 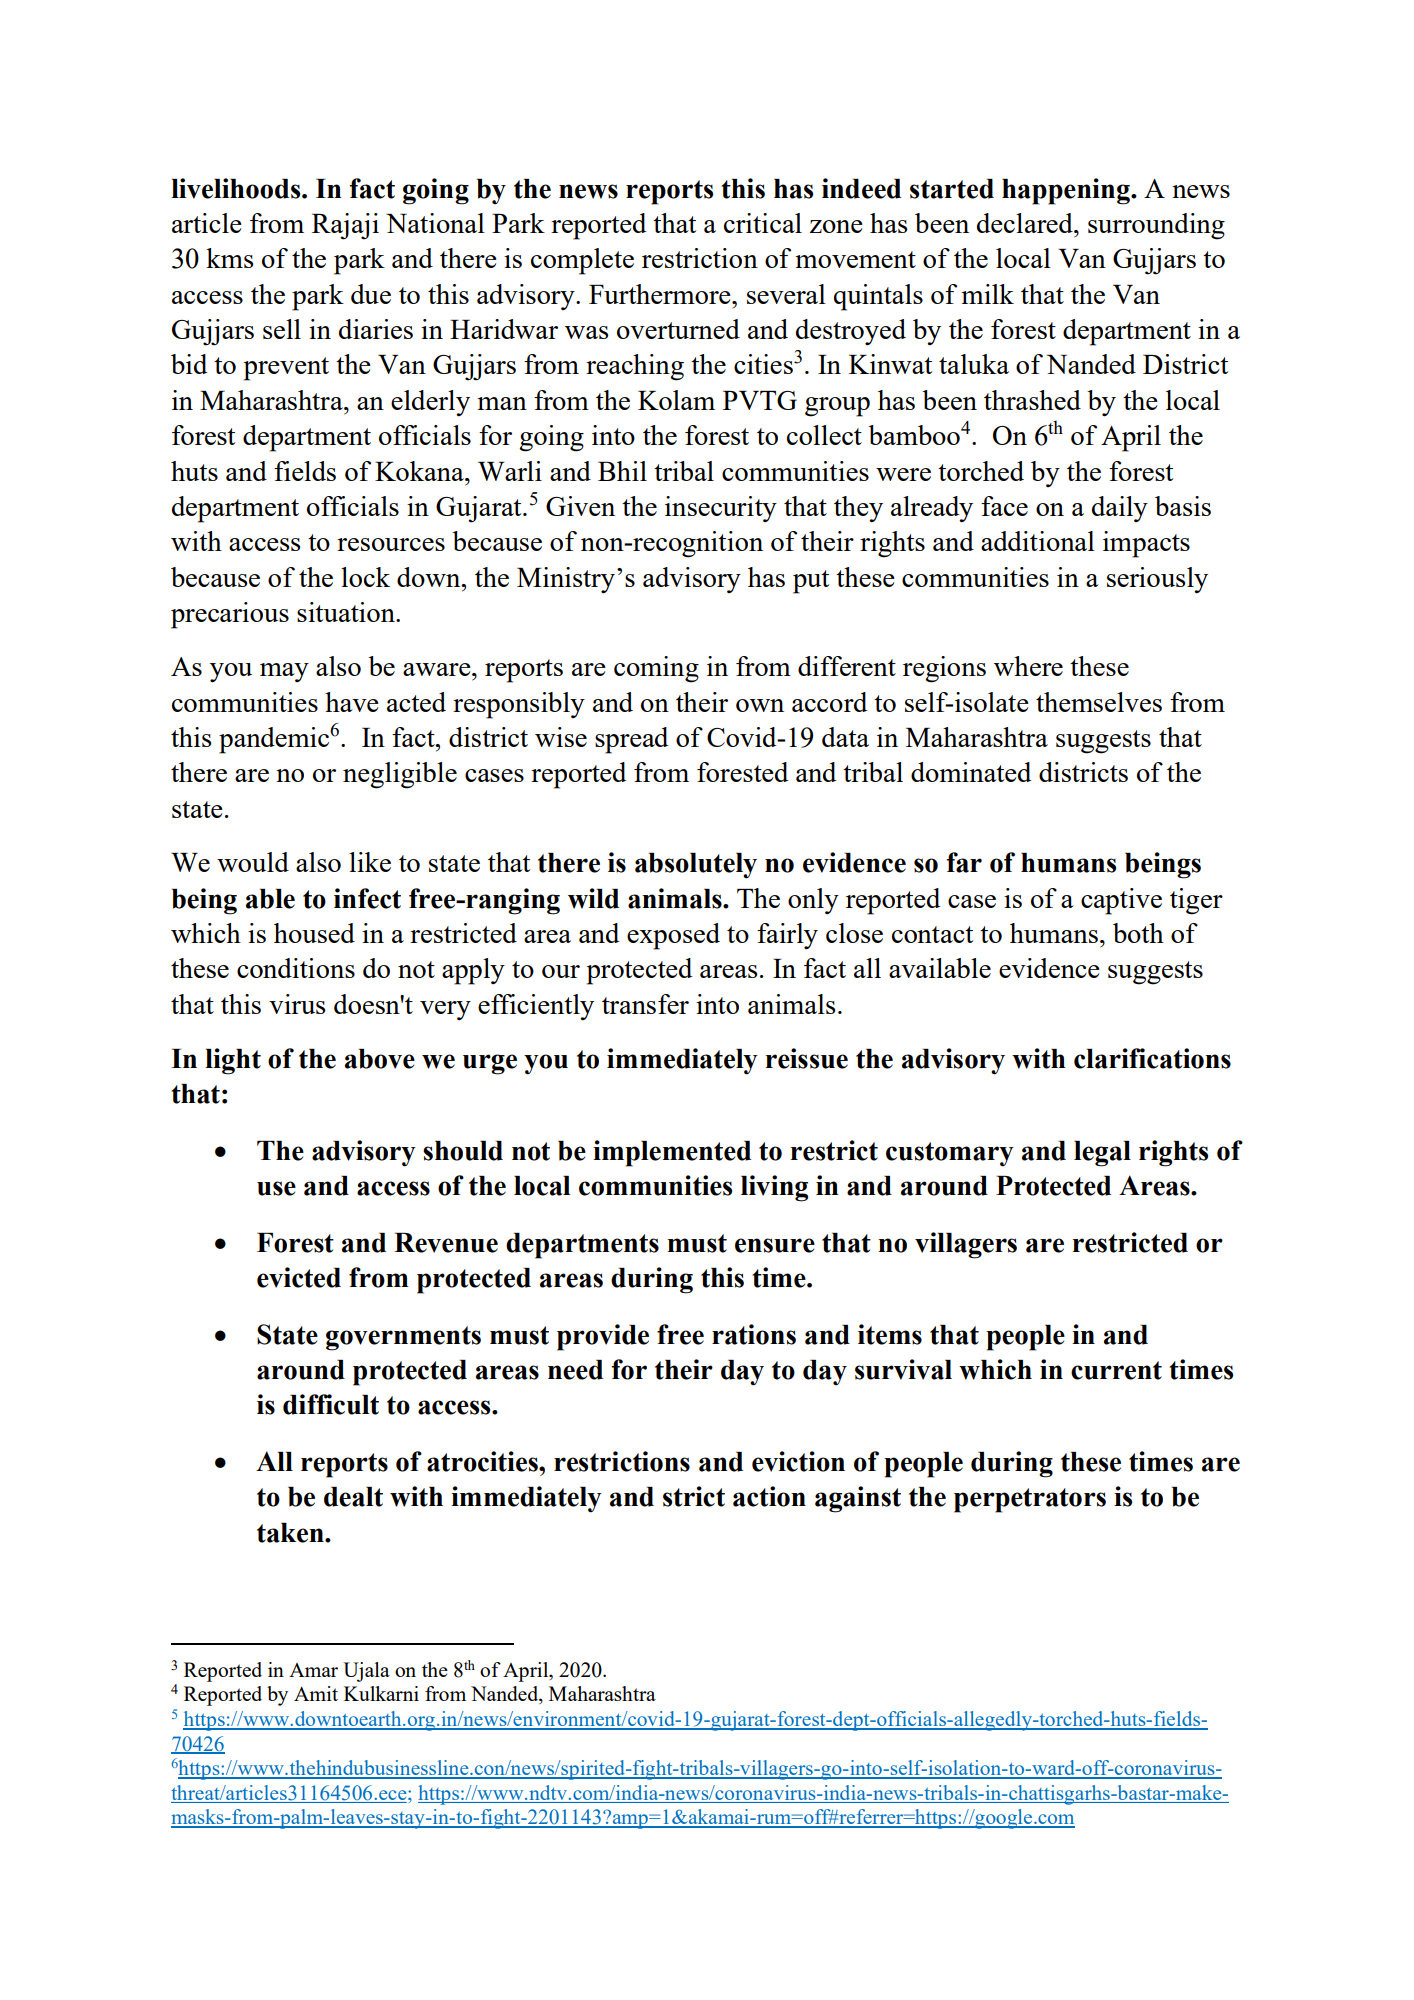 I want to click on action, so click(x=769, y=1496).
